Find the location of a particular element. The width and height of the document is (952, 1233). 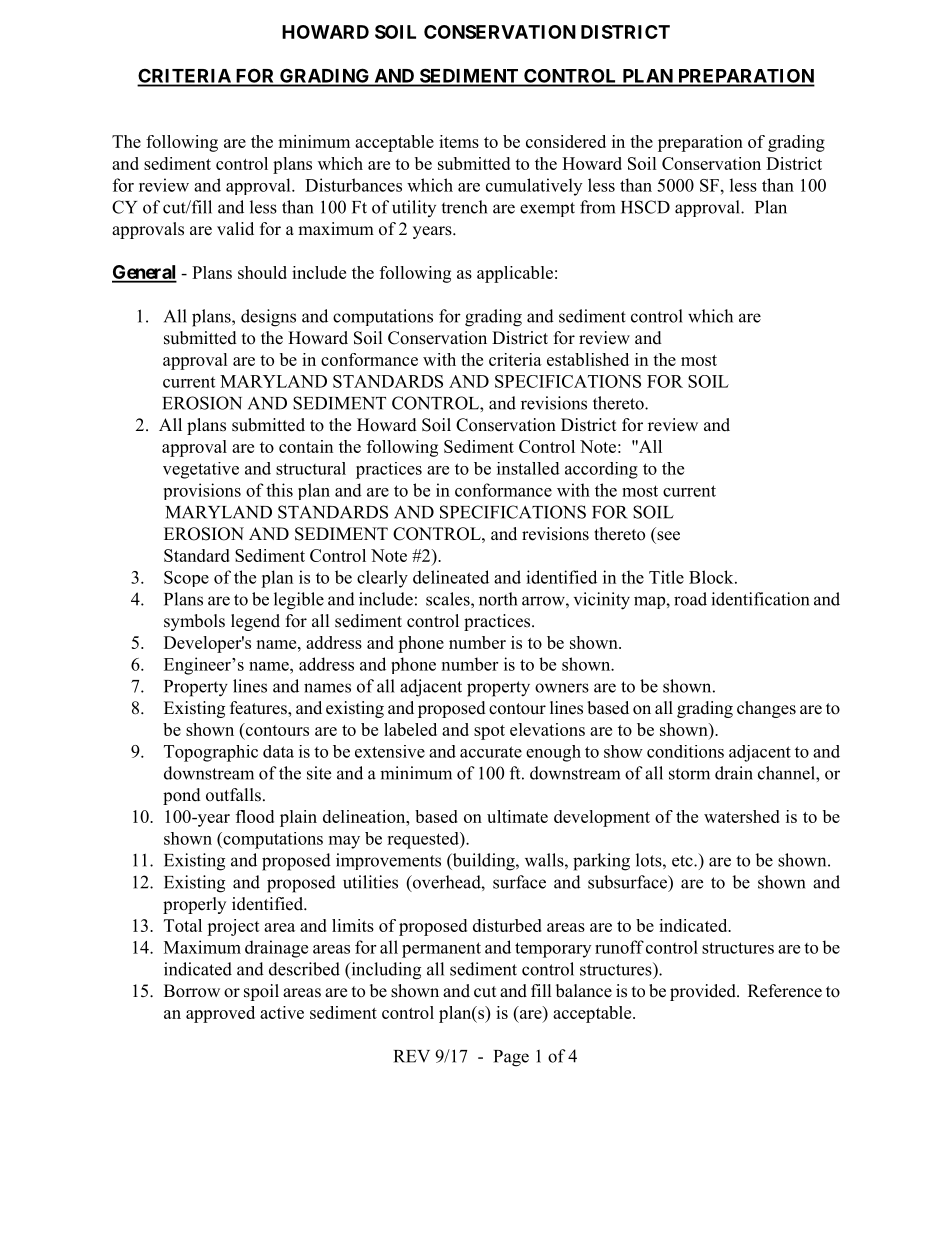

approved is located at coordinates (220, 1014).
